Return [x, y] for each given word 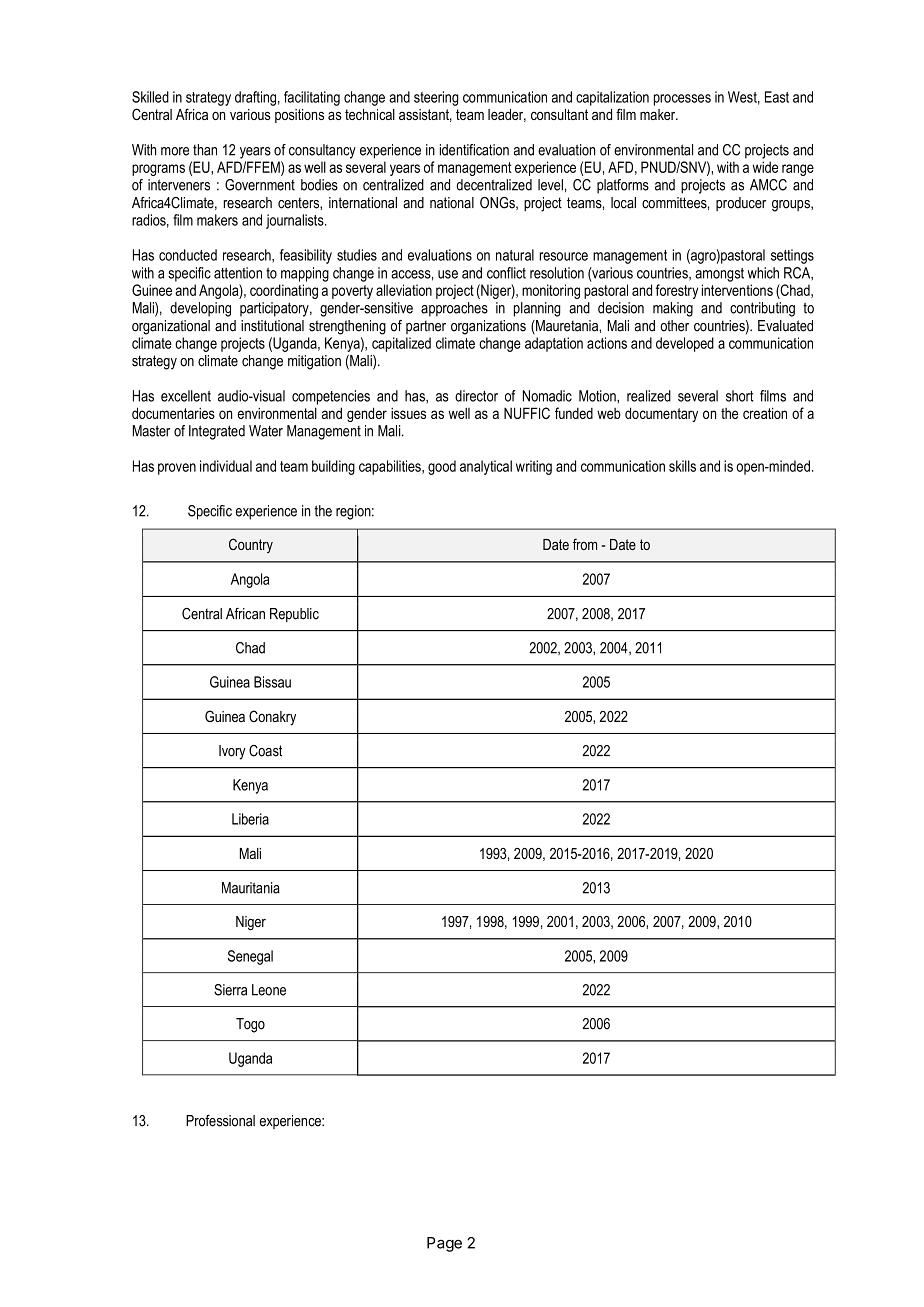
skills [682, 466]
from [585, 544]
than [205, 150]
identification [474, 150]
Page [444, 1244]
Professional [220, 1121]
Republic [294, 615]
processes [682, 100]
